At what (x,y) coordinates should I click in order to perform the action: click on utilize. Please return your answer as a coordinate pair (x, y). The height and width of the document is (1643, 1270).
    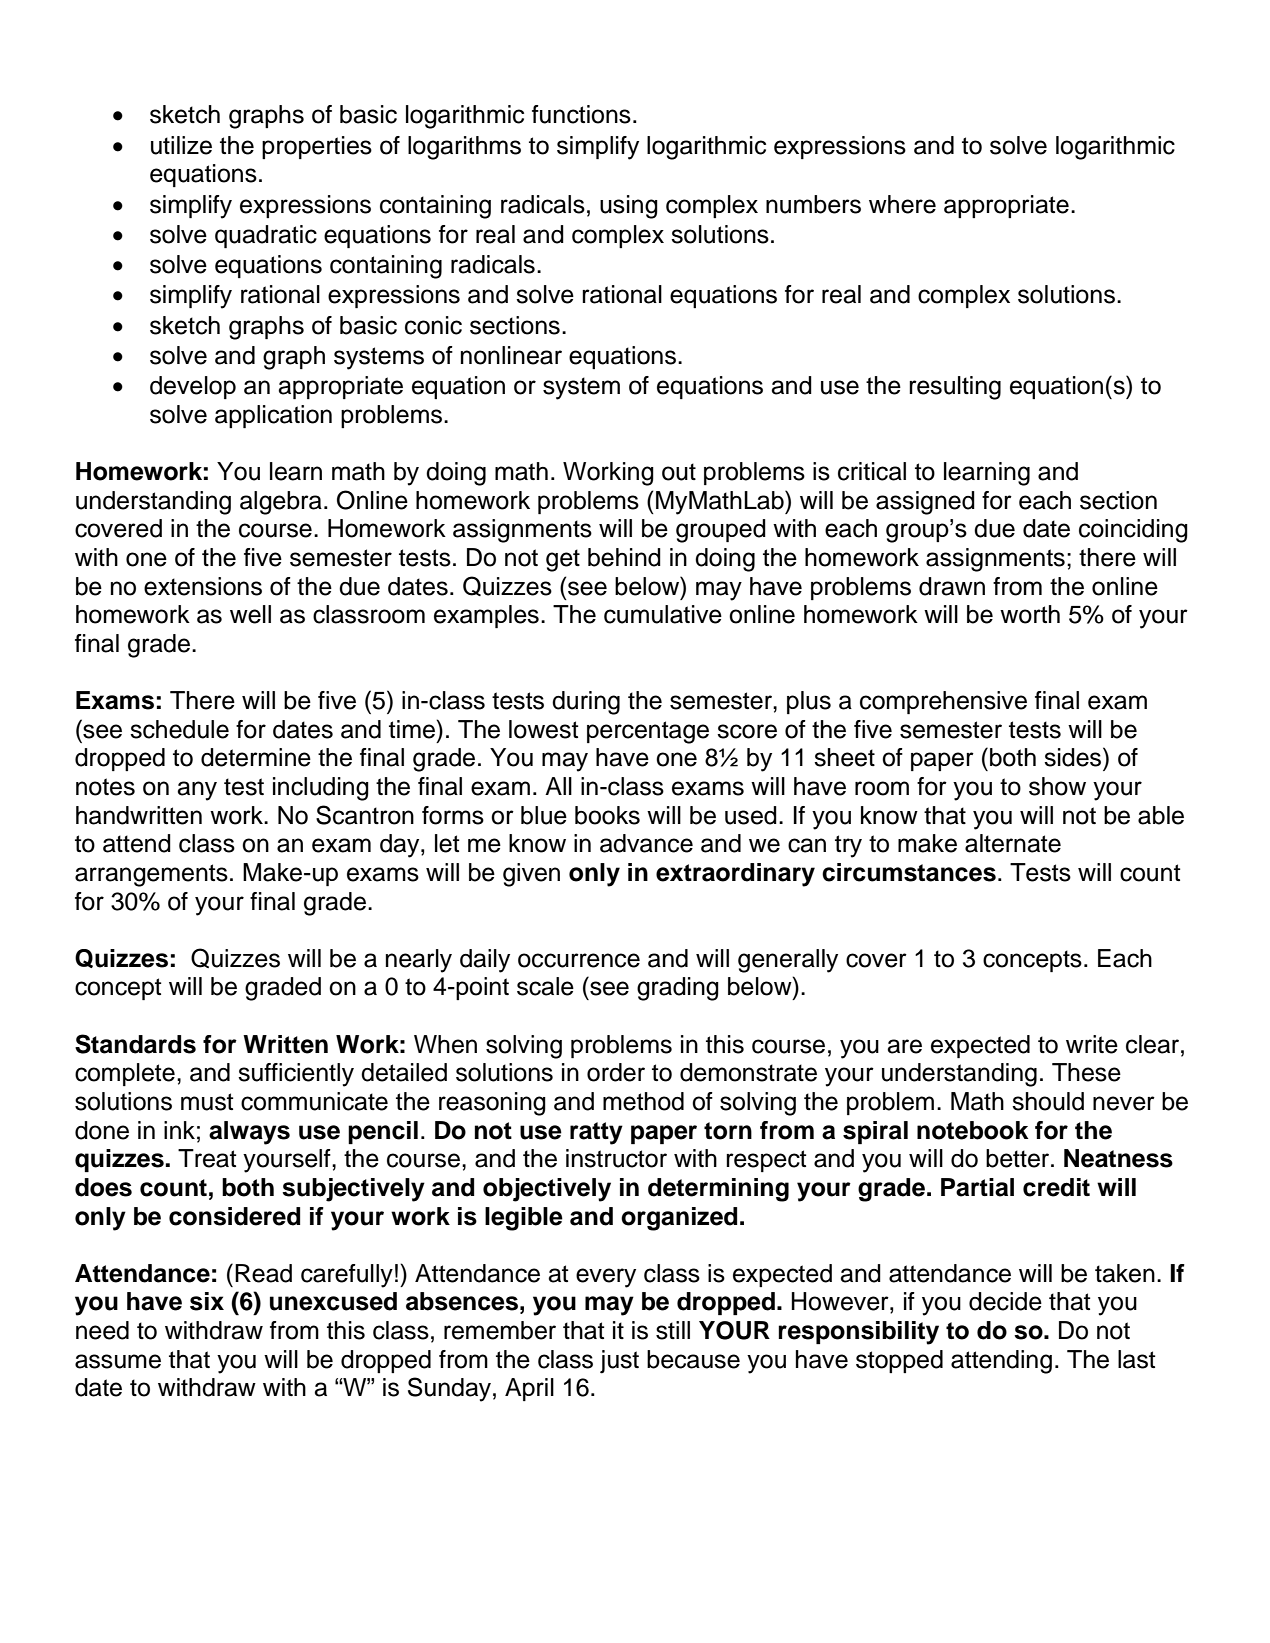
    Looking at the image, I should click on (181, 145).
